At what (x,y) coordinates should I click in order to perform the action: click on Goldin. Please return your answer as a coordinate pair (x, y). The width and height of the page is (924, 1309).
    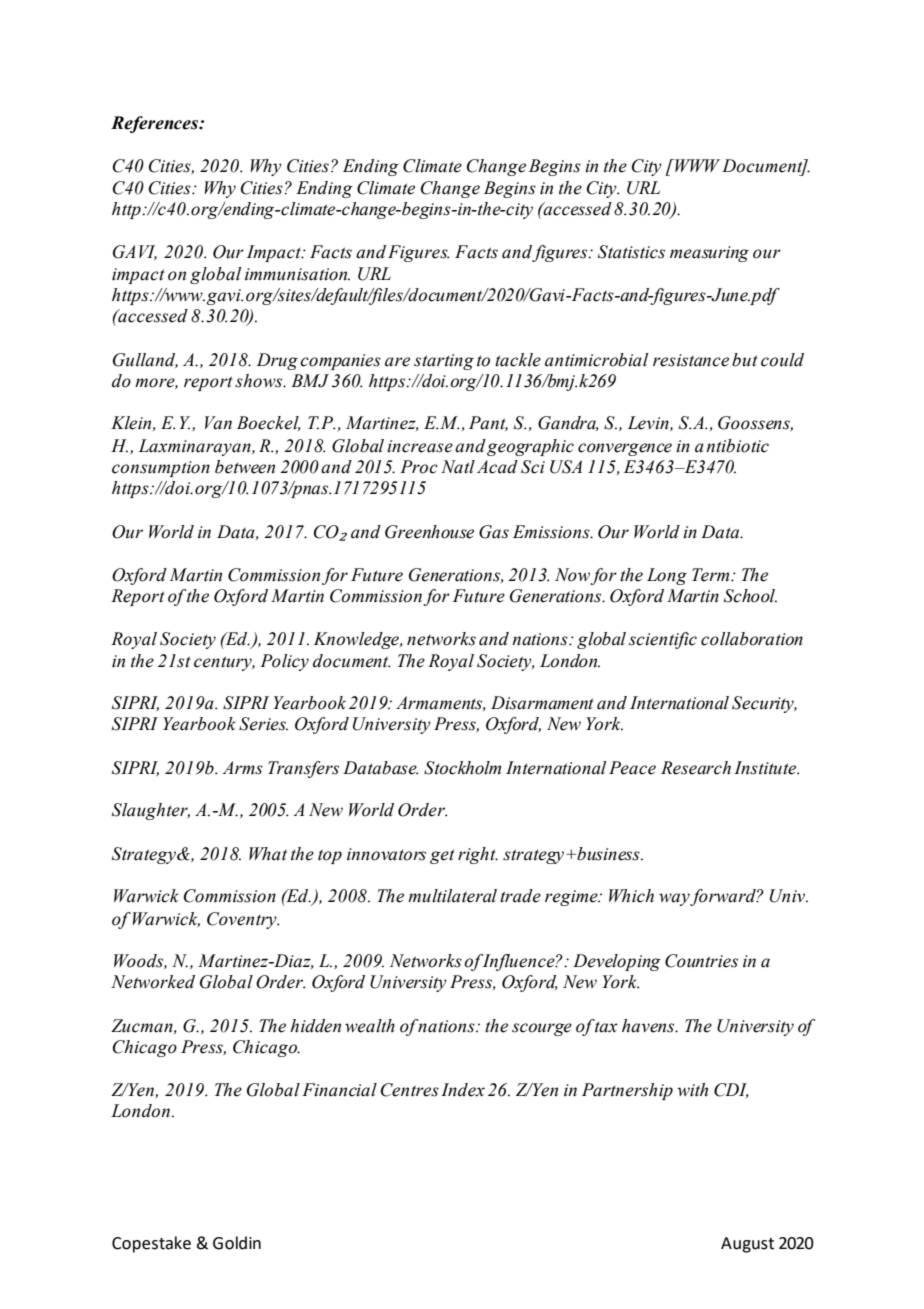
    Looking at the image, I should click on (237, 1243).
